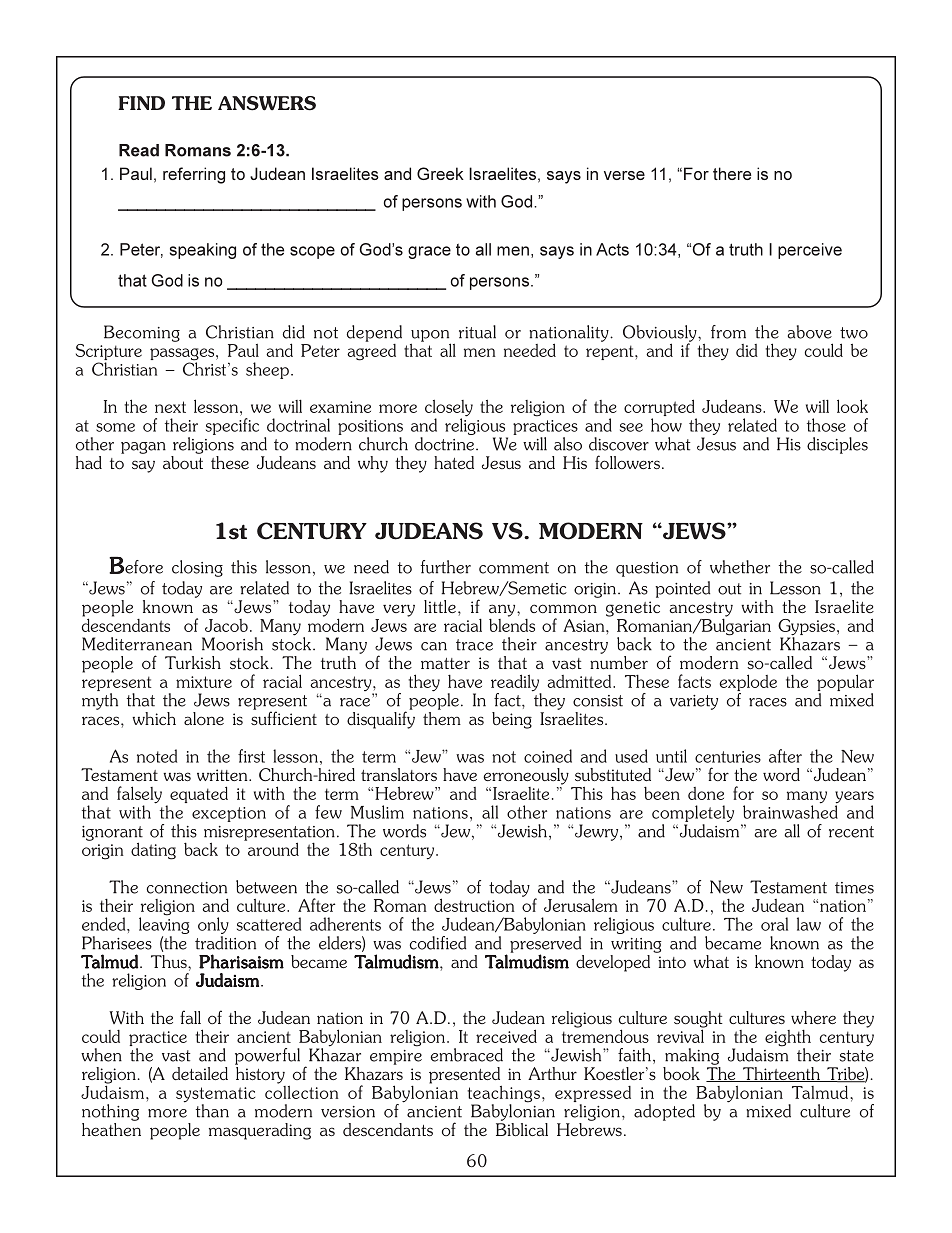  What do you see at coordinates (141, 103) in the screenshot?
I see `FIND` at bounding box center [141, 103].
